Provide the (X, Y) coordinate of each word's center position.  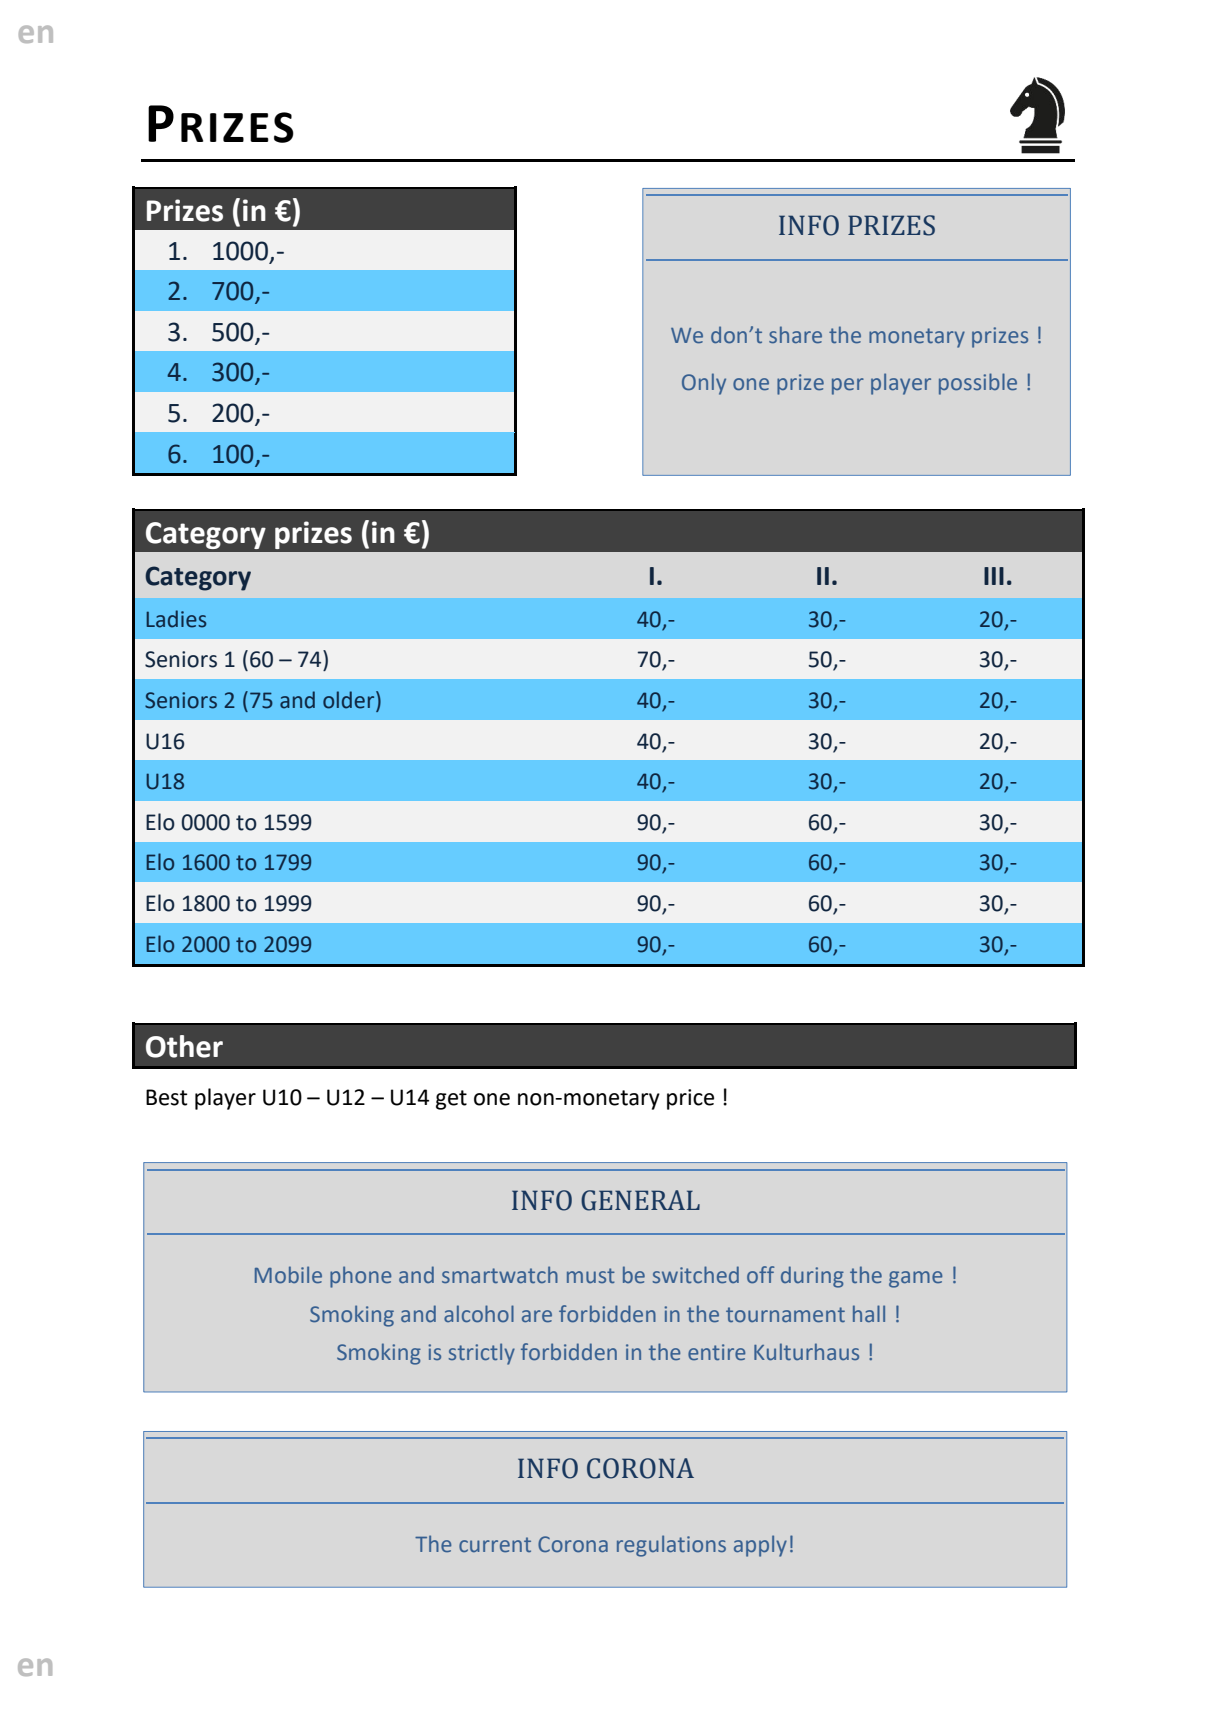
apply (760, 1546)
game (915, 1279)
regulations (671, 1546)
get (451, 1100)
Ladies (176, 619)
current (495, 1545)
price (690, 1099)
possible (978, 384)
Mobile (288, 1275)
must (591, 1275)
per (848, 386)
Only (704, 384)
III (994, 576)
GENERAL (640, 1200)
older (350, 701)
